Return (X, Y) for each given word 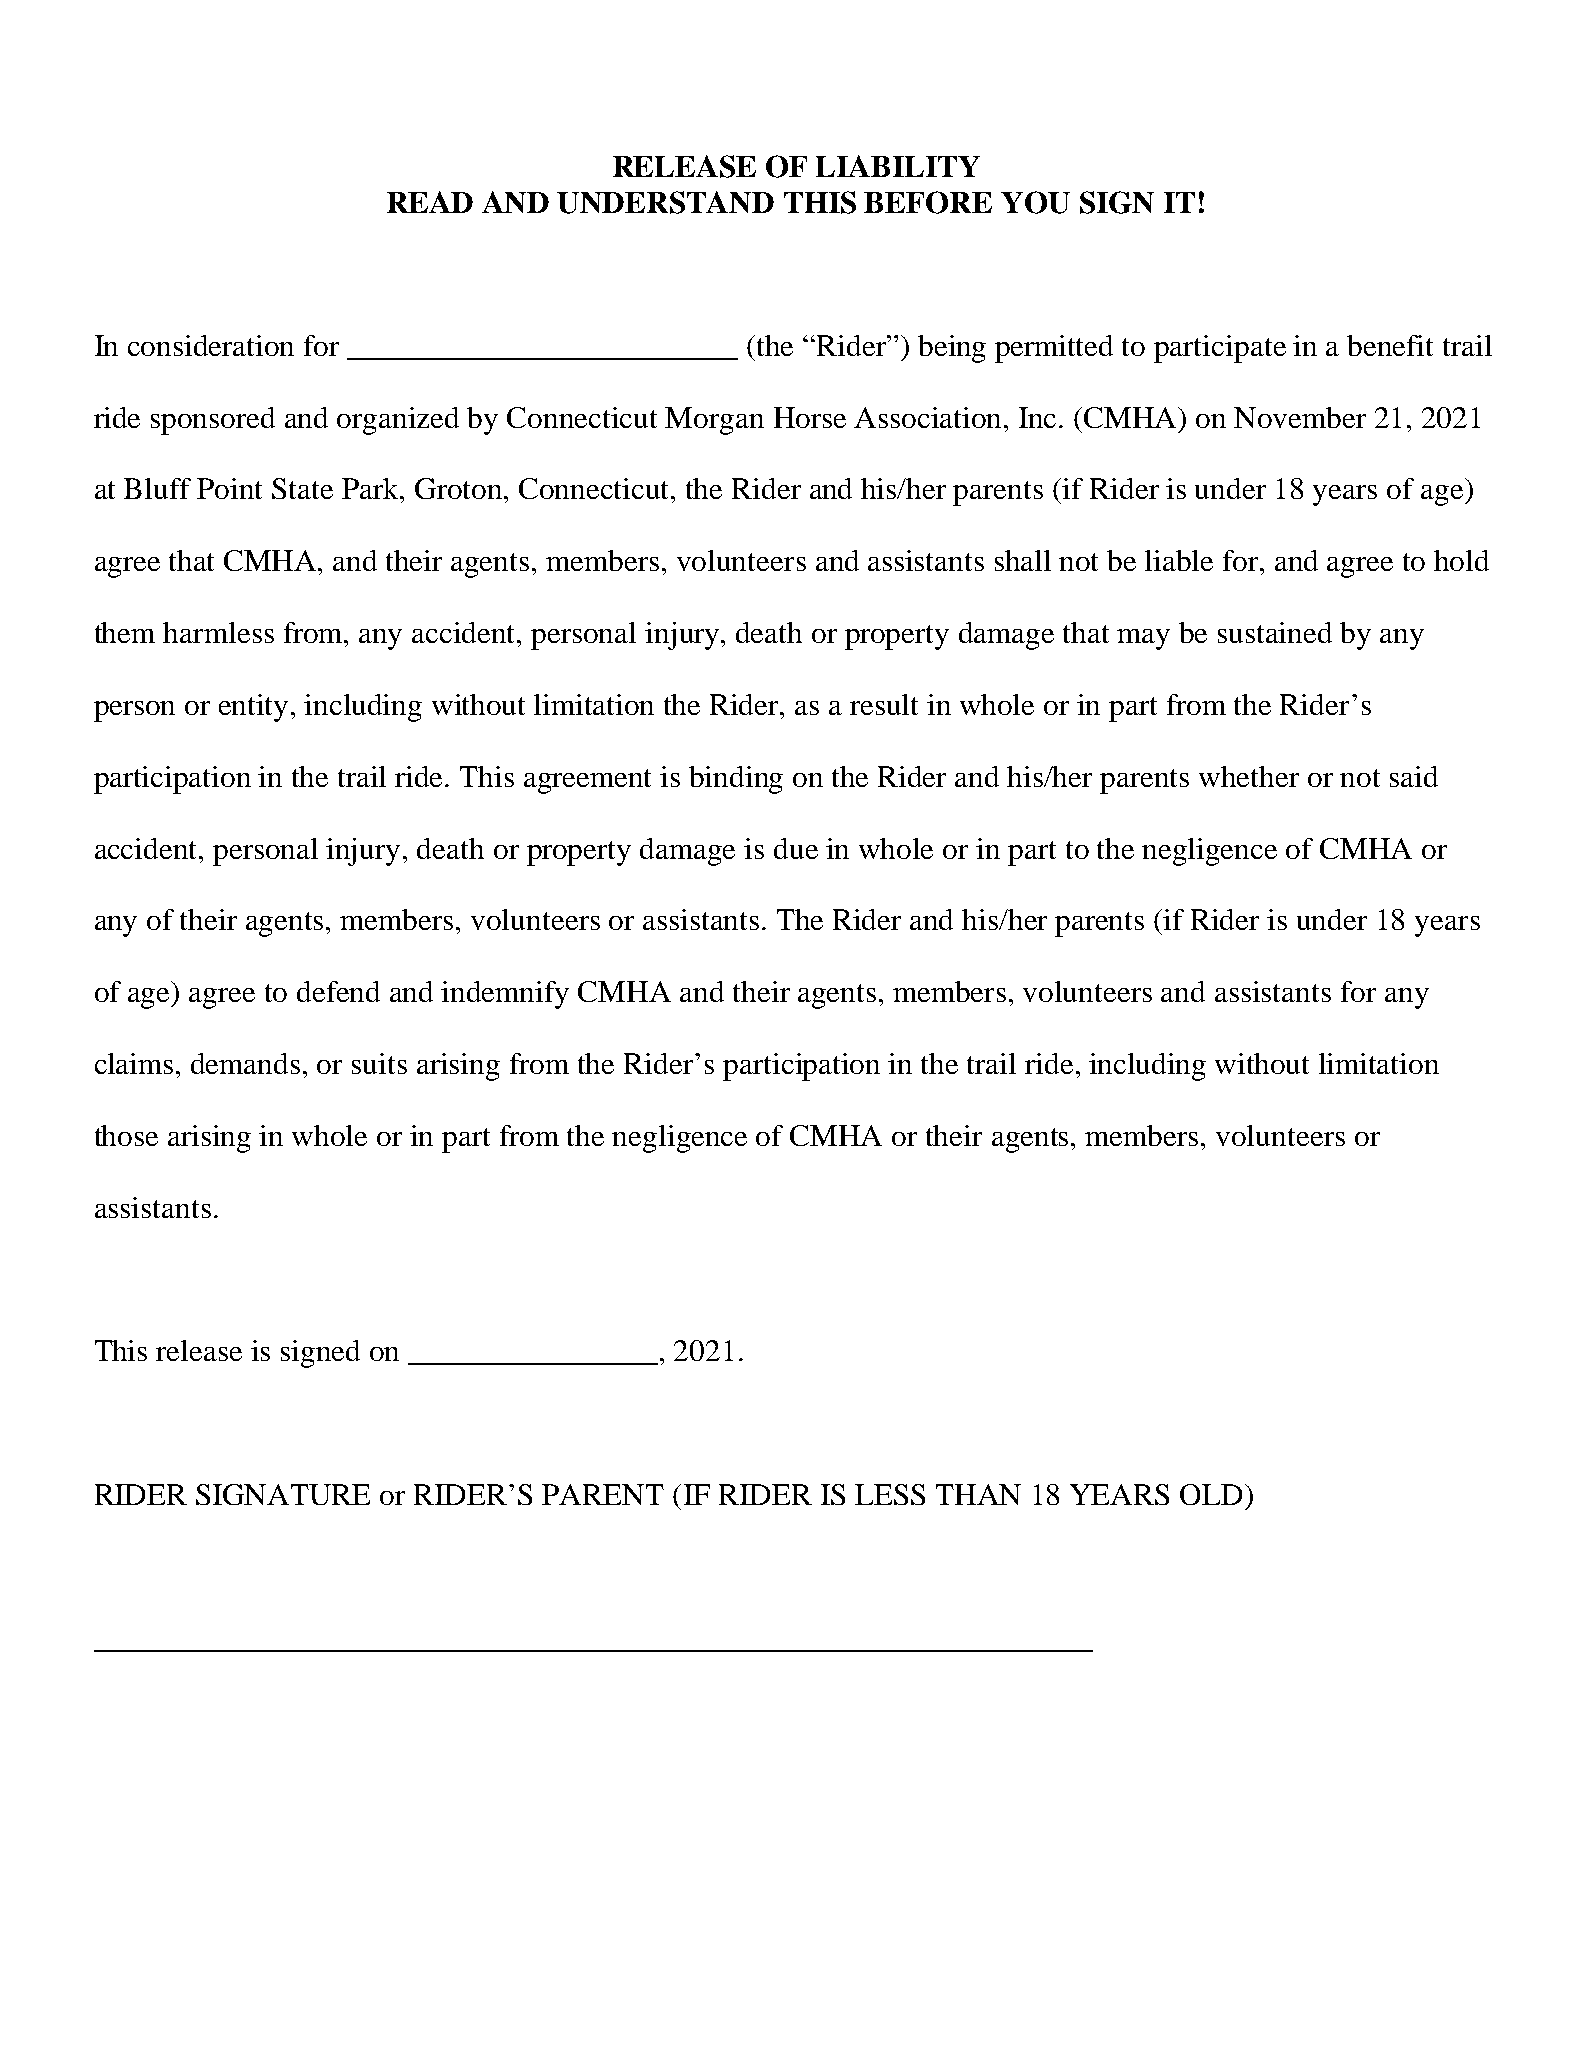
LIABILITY (898, 166)
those (126, 1135)
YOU (1035, 202)
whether (1249, 776)
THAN (978, 1494)
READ (430, 202)
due (796, 848)
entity (253, 708)
